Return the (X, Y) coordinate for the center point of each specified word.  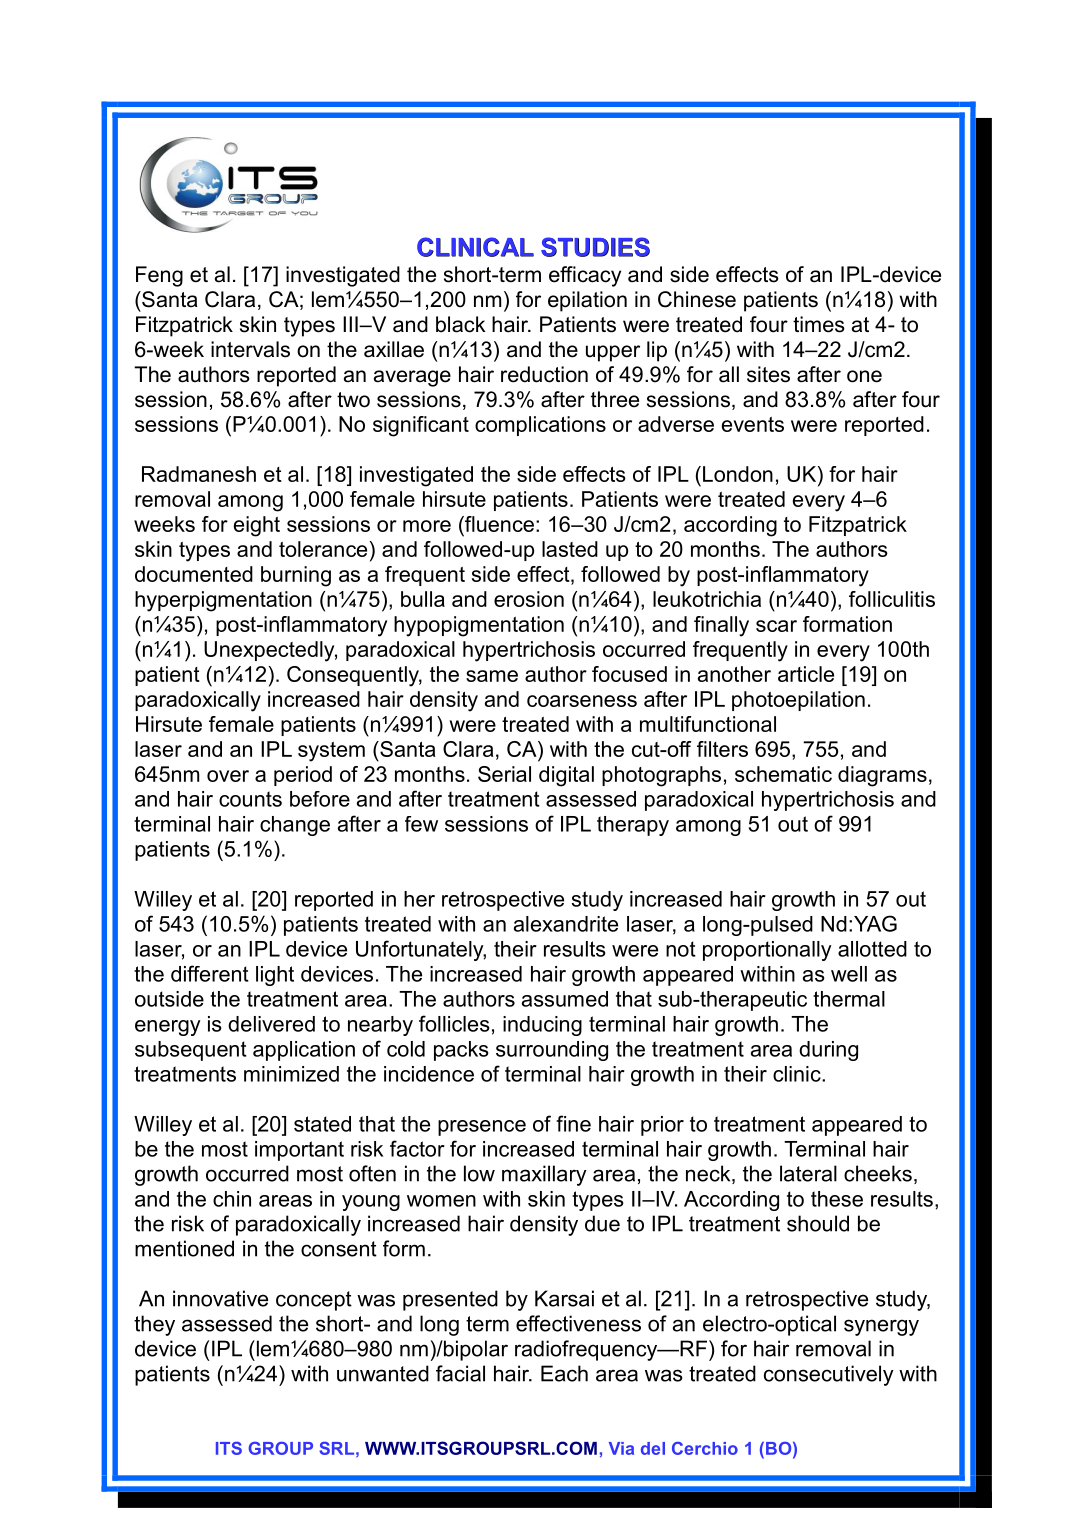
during (828, 1051)
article (806, 674)
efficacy (585, 276)
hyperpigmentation (223, 601)
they (154, 1325)
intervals (250, 349)
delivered (271, 1024)
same (492, 676)
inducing (542, 1026)
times (819, 324)
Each (564, 1373)
